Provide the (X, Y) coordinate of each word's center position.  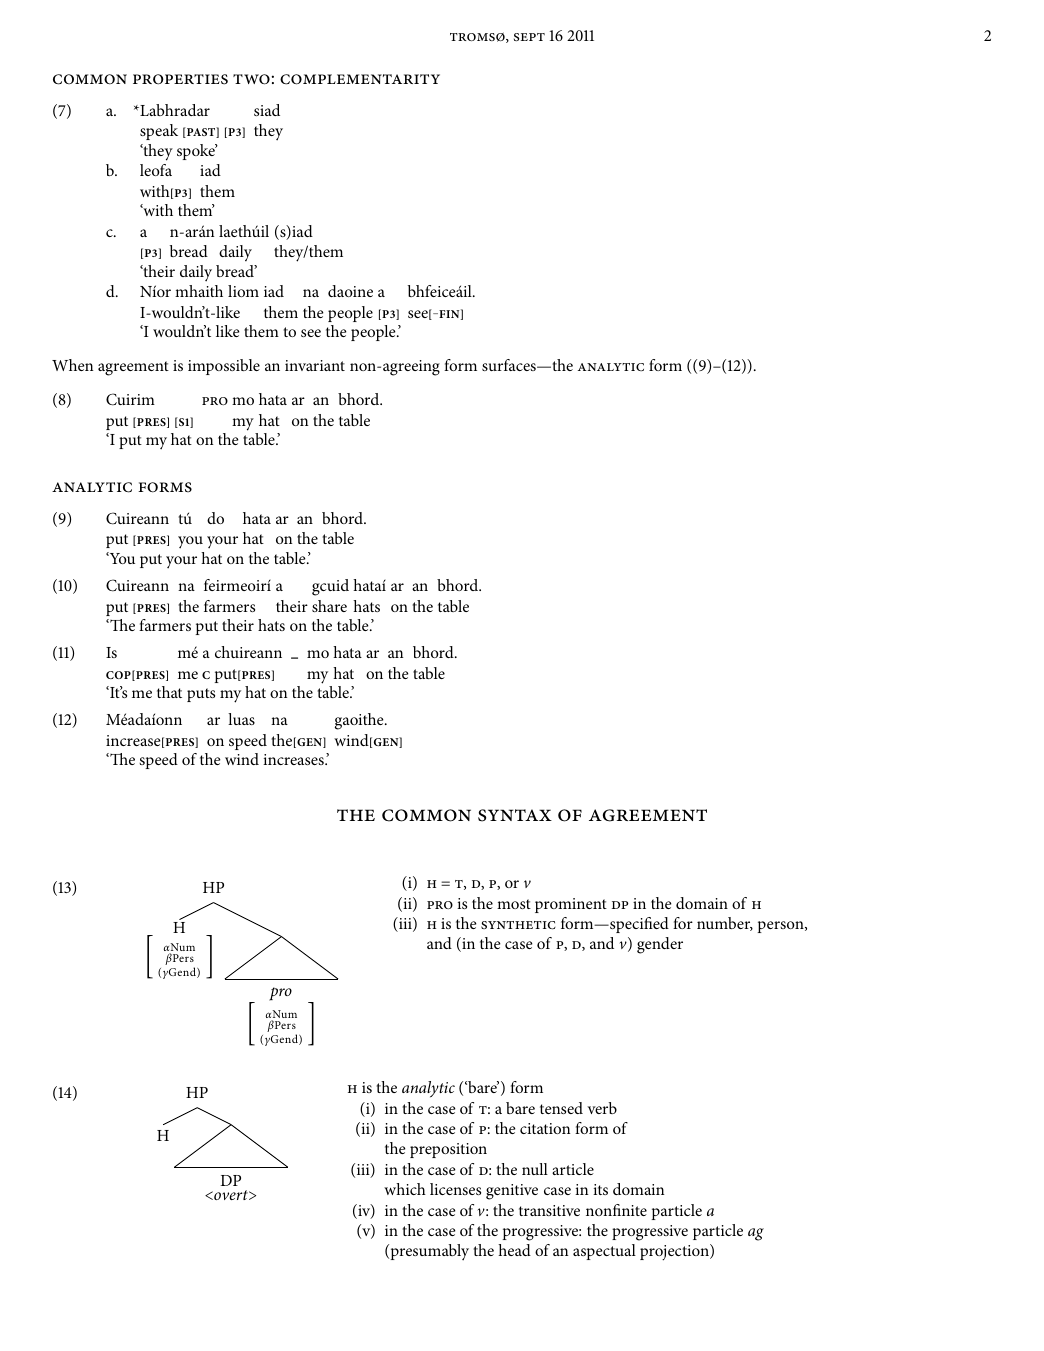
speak (159, 132)
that (169, 692)
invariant (315, 365)
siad (267, 110)
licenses (455, 1189)
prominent (571, 905)
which (405, 1189)
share (329, 606)
